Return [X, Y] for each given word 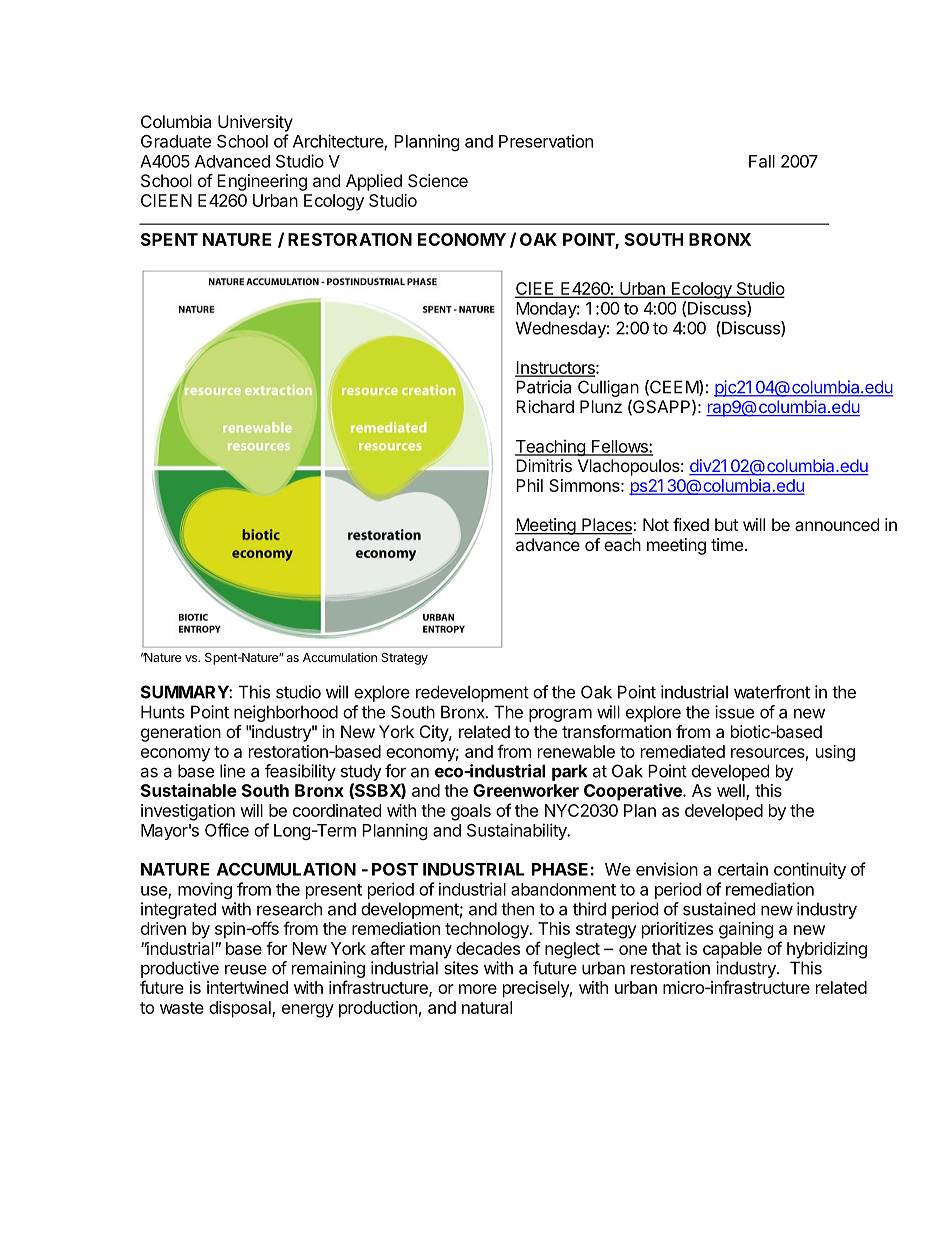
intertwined [247, 987]
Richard [545, 406]
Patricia [543, 387]
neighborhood [286, 713]
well [732, 791]
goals [471, 812]
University [255, 123]
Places [607, 526]
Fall [762, 161]
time [727, 544]
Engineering [262, 182]
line [232, 771]
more [478, 989]
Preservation [546, 141]
